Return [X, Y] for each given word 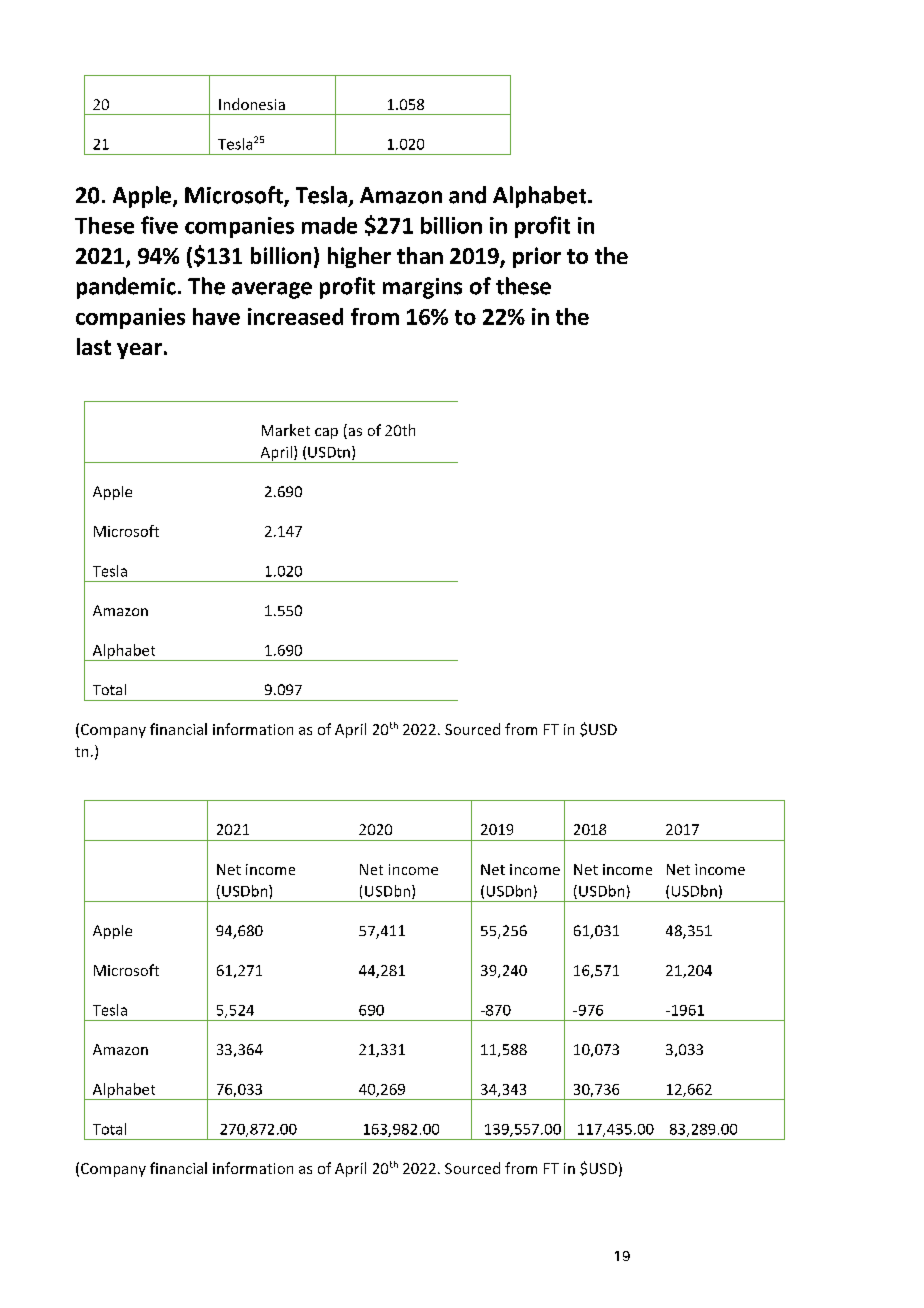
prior [537, 257]
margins [422, 288]
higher [359, 257]
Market [286, 430]
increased [295, 316]
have [216, 316]
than [420, 255]
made [329, 225]
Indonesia [252, 104]
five [159, 225]
